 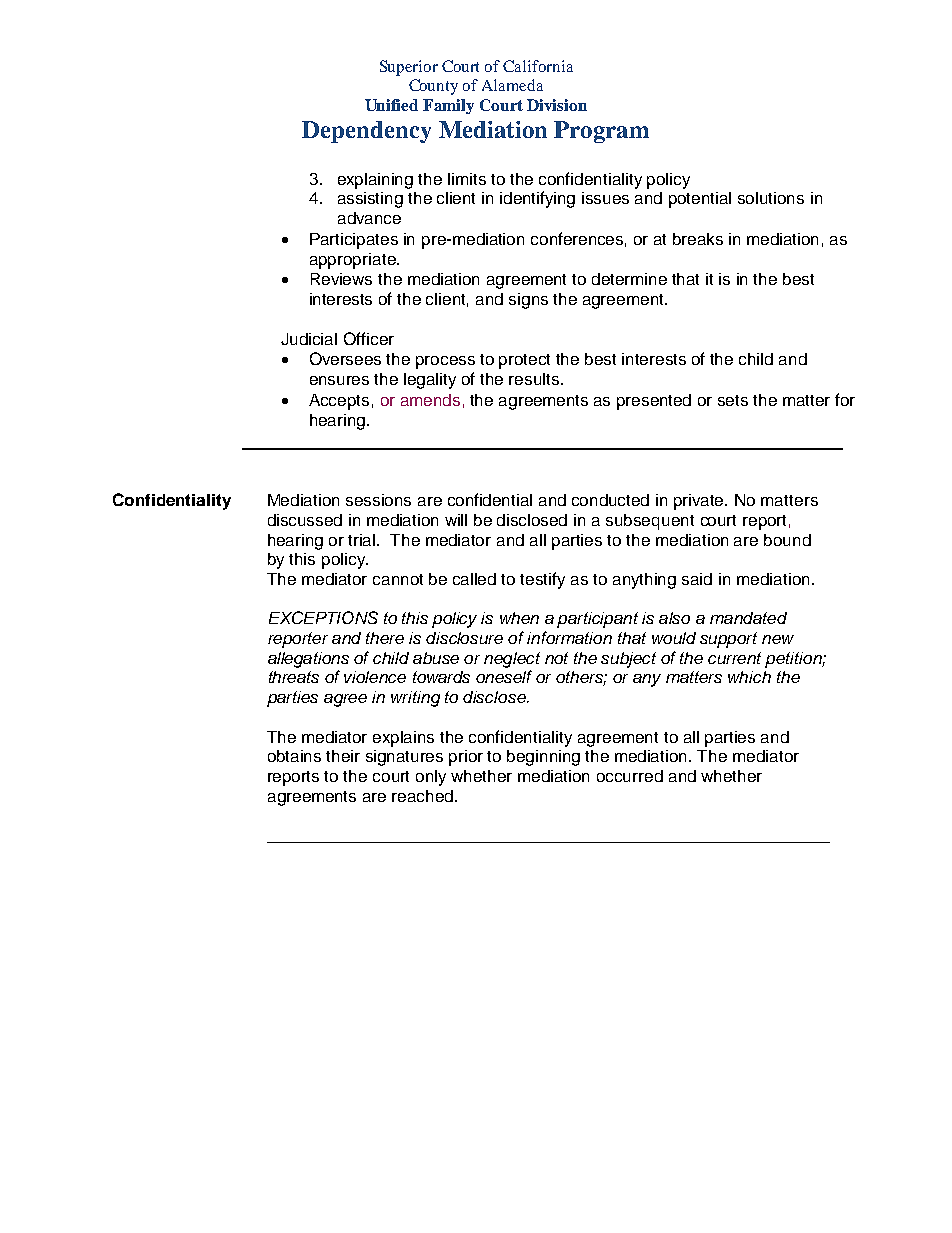 What do you see at coordinates (345, 358) in the document?
I see `Oversees` at bounding box center [345, 358].
